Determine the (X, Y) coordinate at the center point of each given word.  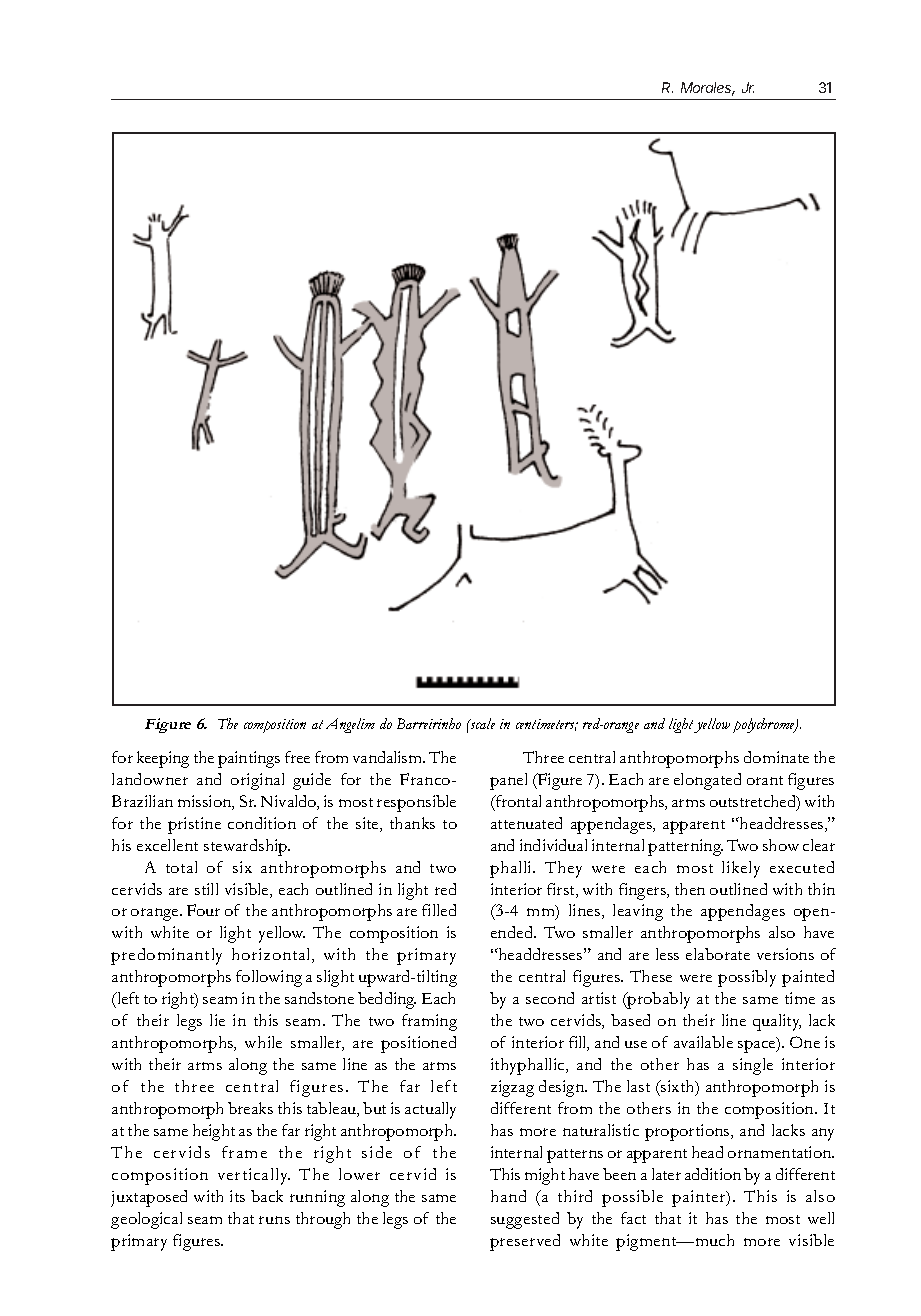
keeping (163, 759)
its (237, 1196)
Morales (708, 89)
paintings (249, 759)
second (550, 998)
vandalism (388, 757)
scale (481, 723)
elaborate (718, 954)
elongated (707, 781)
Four (203, 910)
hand (508, 1196)
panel (508, 781)
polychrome (765, 725)
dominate (776, 757)
